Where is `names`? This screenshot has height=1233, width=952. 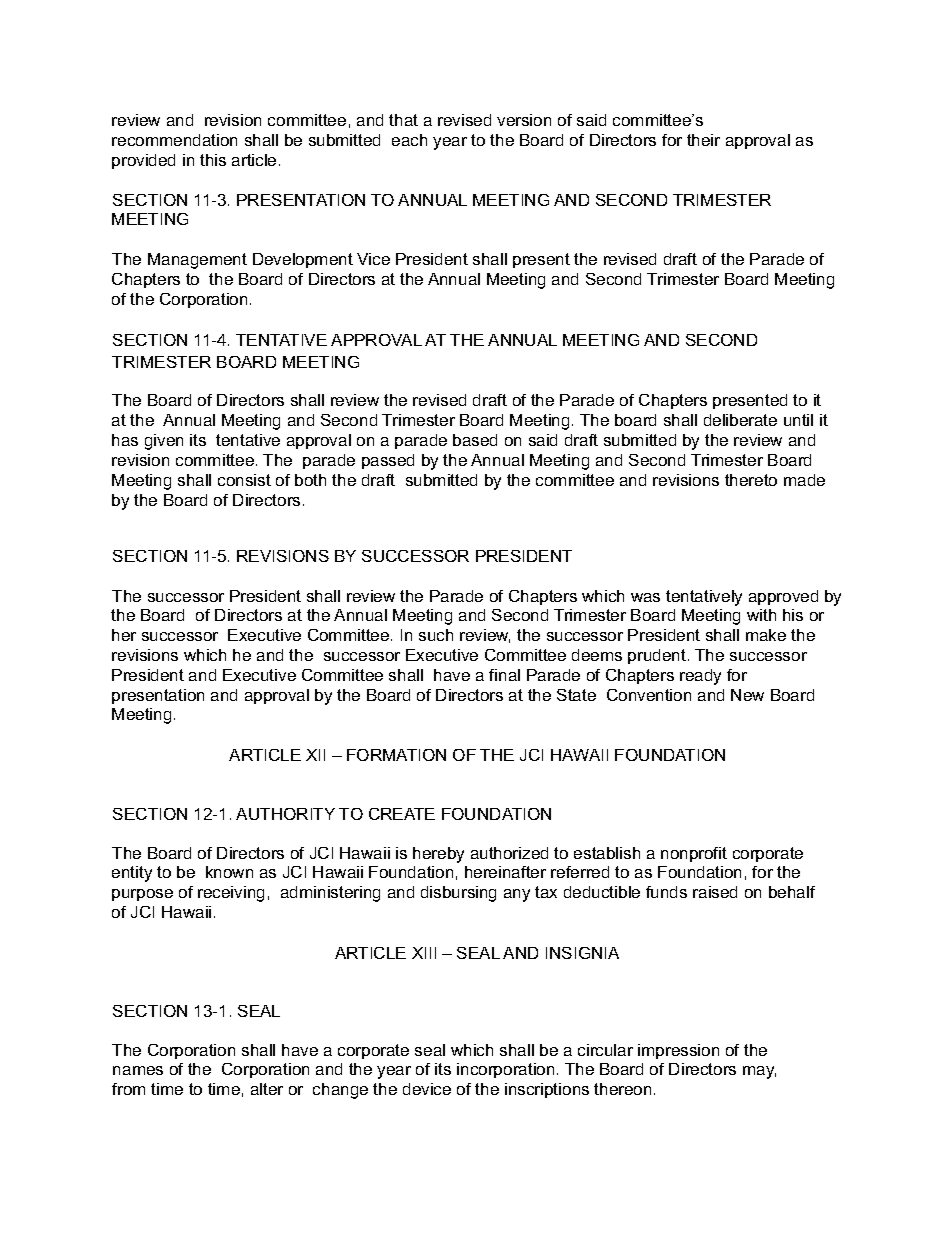
names is located at coordinates (138, 1070).
